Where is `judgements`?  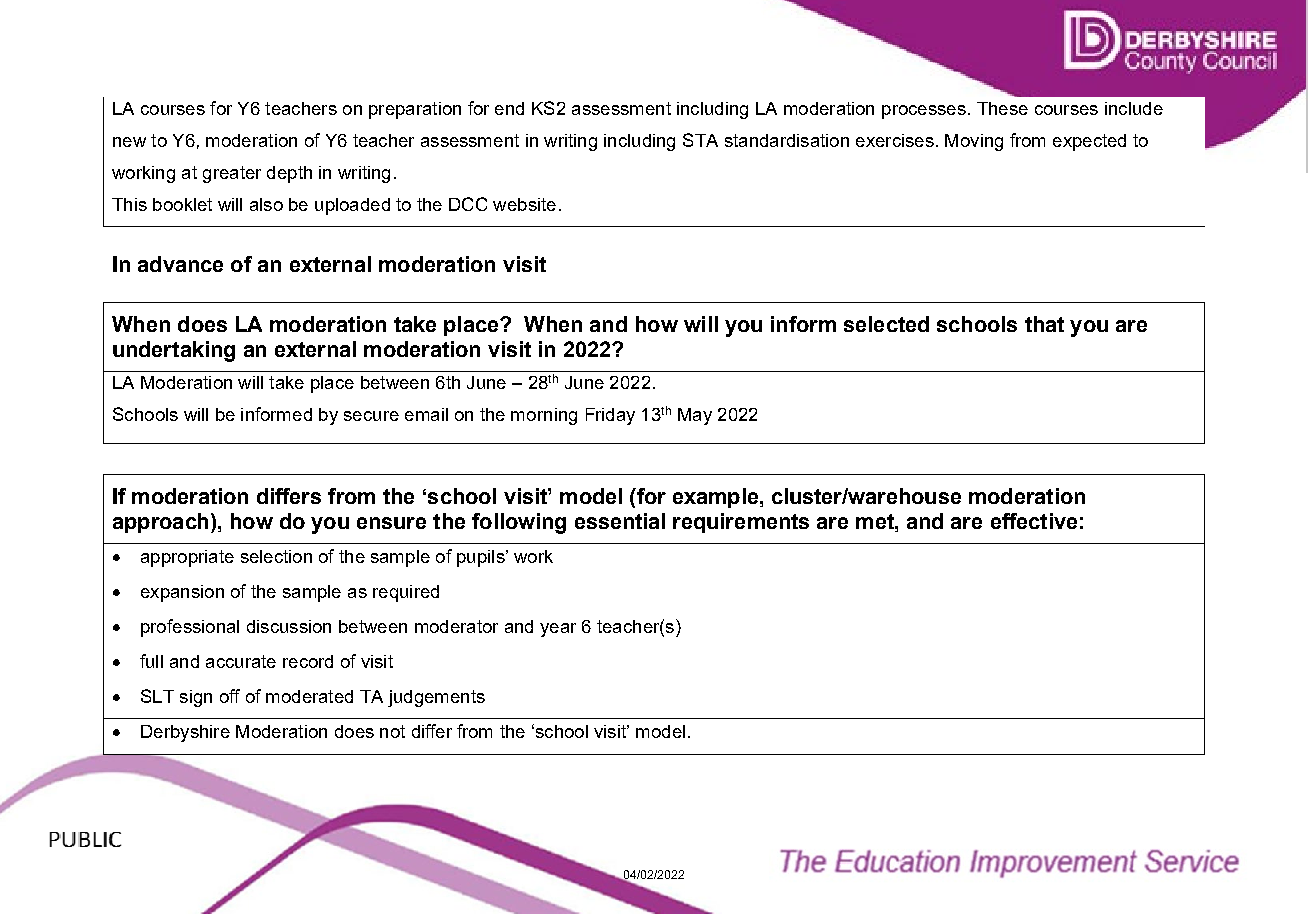
judgements is located at coordinates (436, 698).
